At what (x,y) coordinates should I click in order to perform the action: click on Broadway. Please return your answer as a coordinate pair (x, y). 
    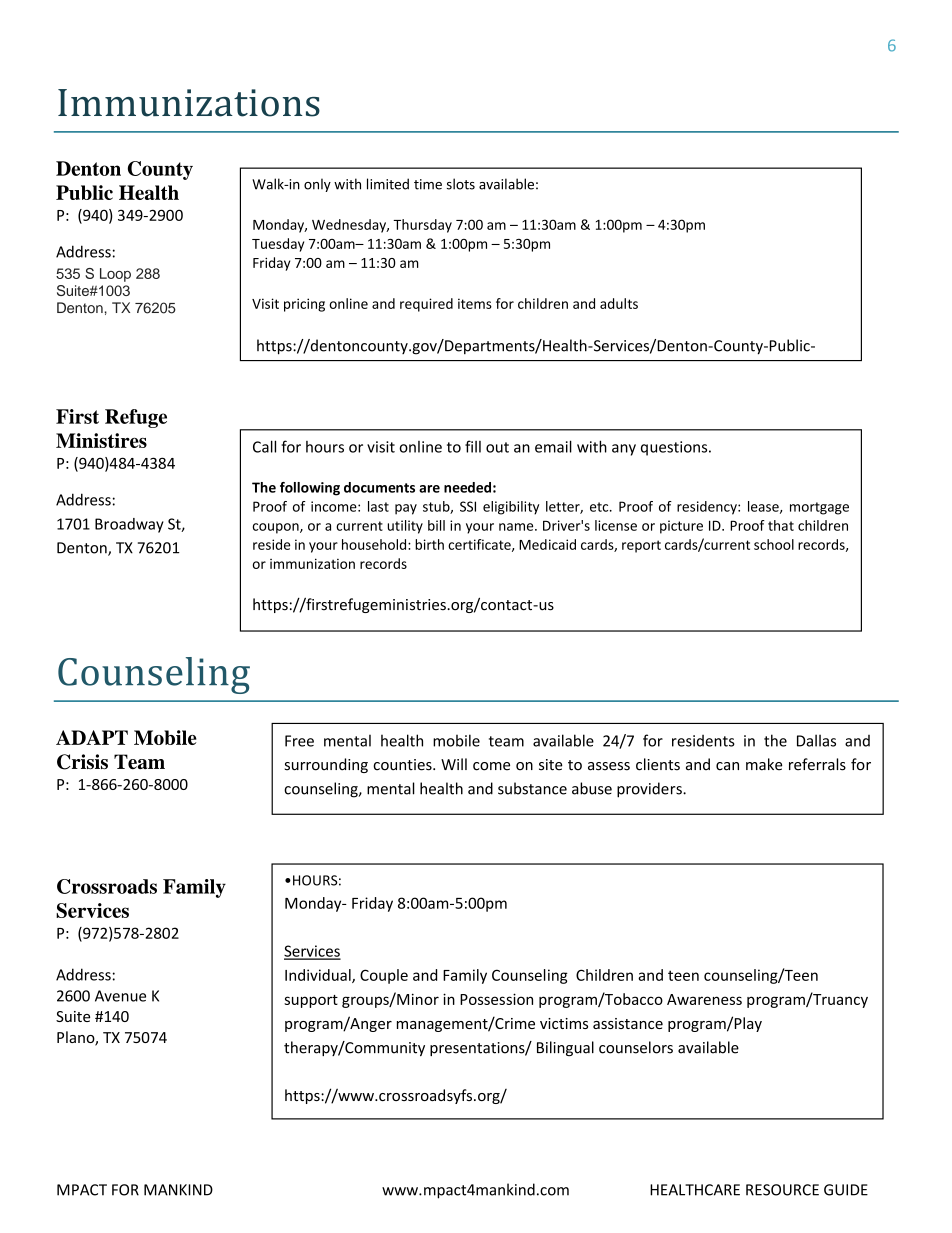
    Looking at the image, I should click on (129, 525).
